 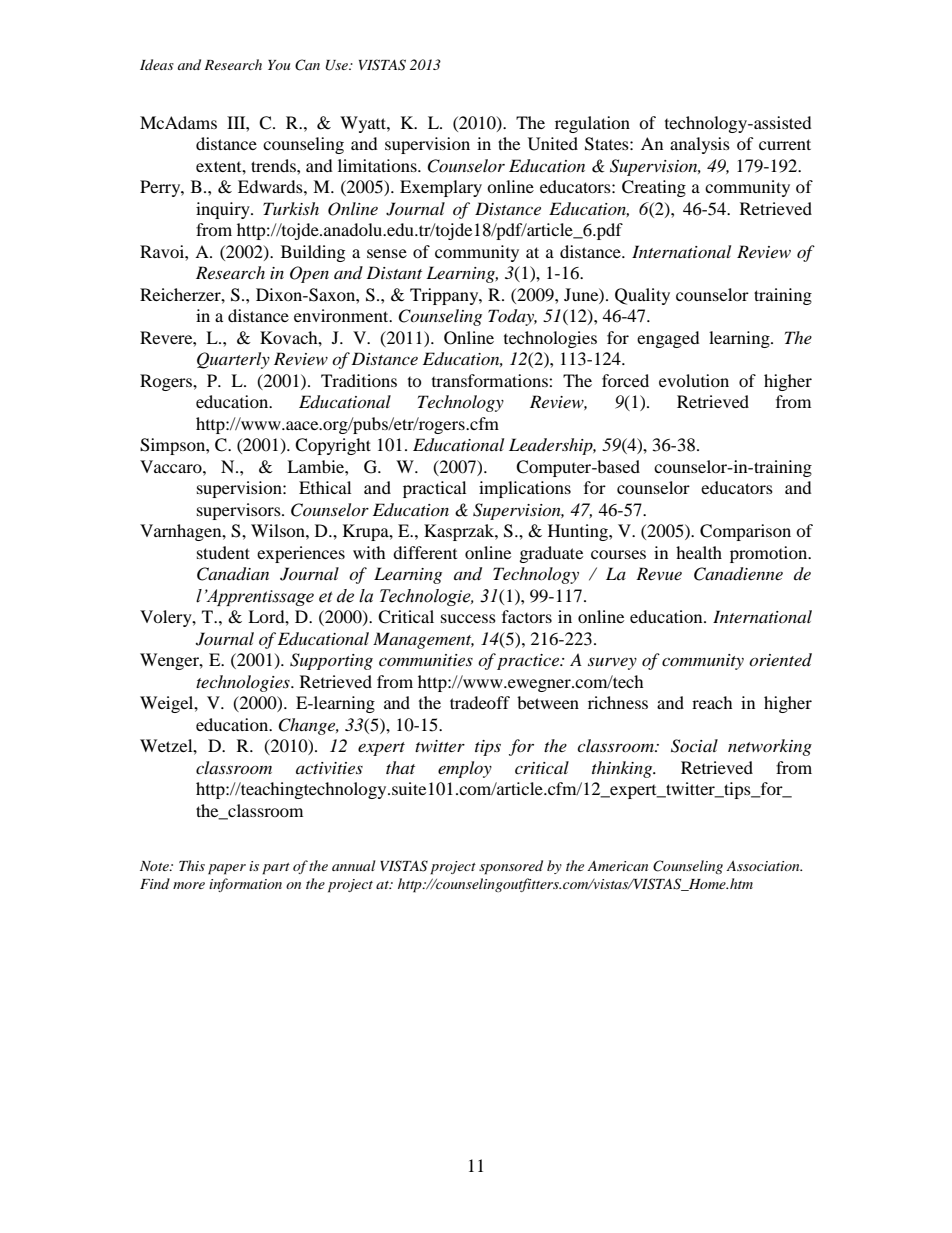 I want to click on You, so click(x=279, y=65).
